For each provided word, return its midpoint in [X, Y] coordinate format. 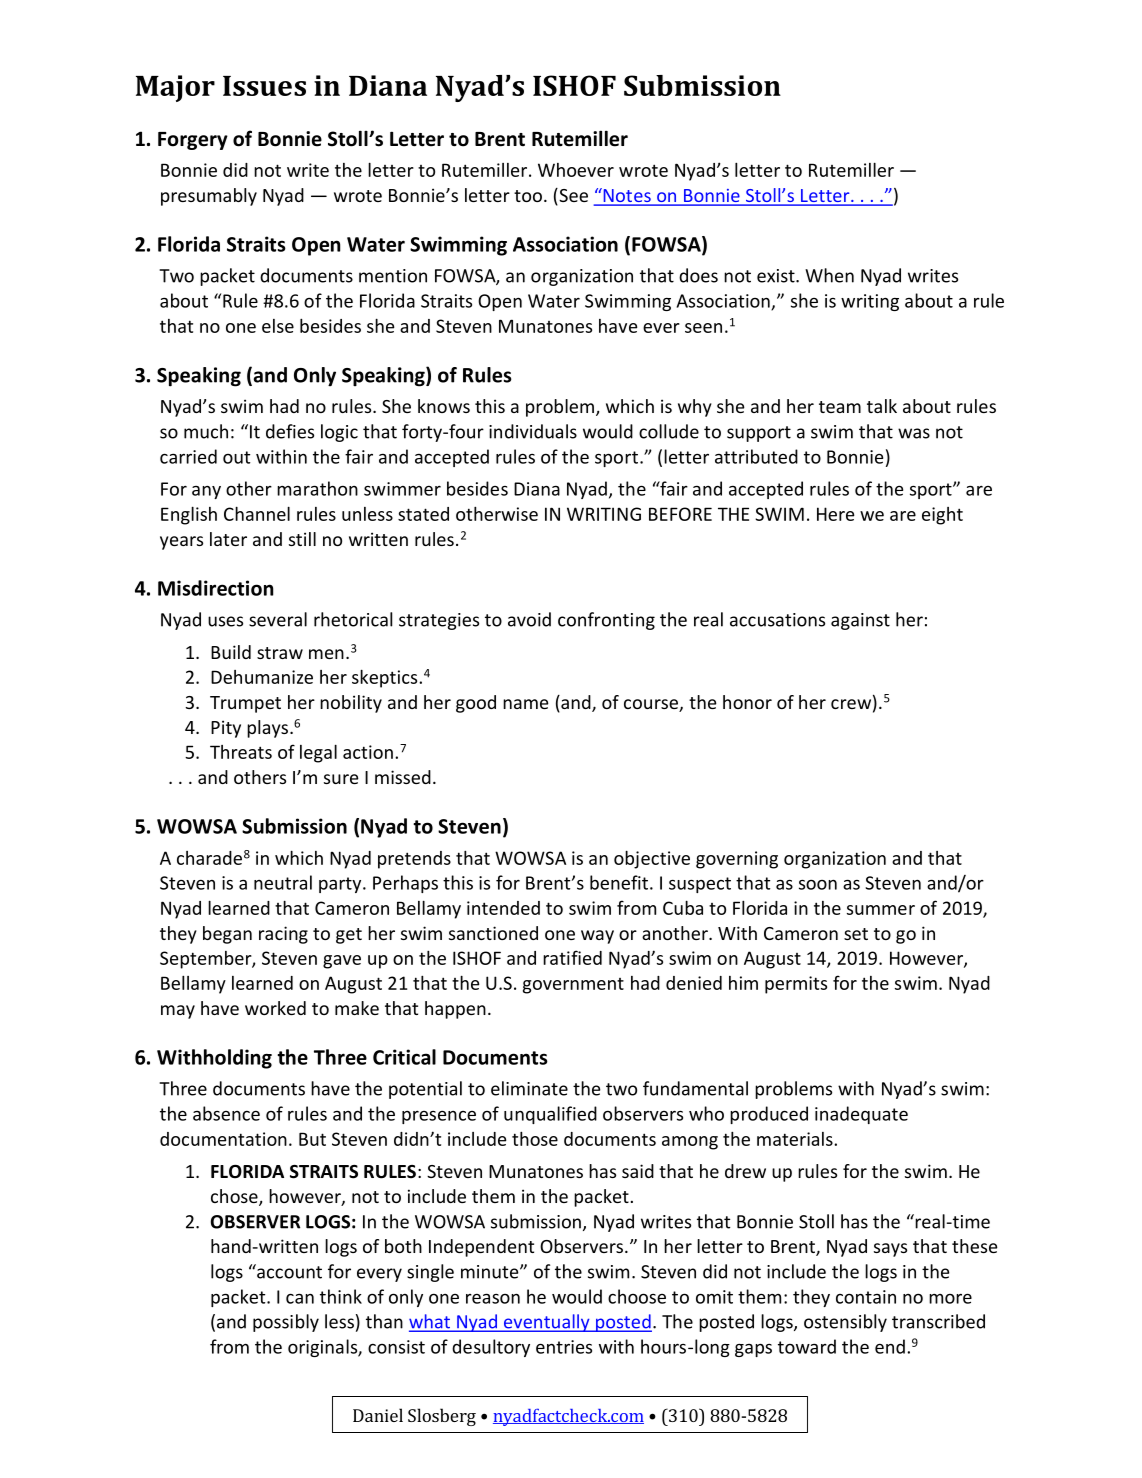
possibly [286, 1323]
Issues [264, 86]
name [526, 704]
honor [747, 702]
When [829, 275]
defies [290, 431]
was [914, 433]
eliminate [529, 1088]
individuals [533, 431]
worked [275, 1008]
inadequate [861, 1115]
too [528, 196]
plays [269, 729]
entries [564, 1347]
